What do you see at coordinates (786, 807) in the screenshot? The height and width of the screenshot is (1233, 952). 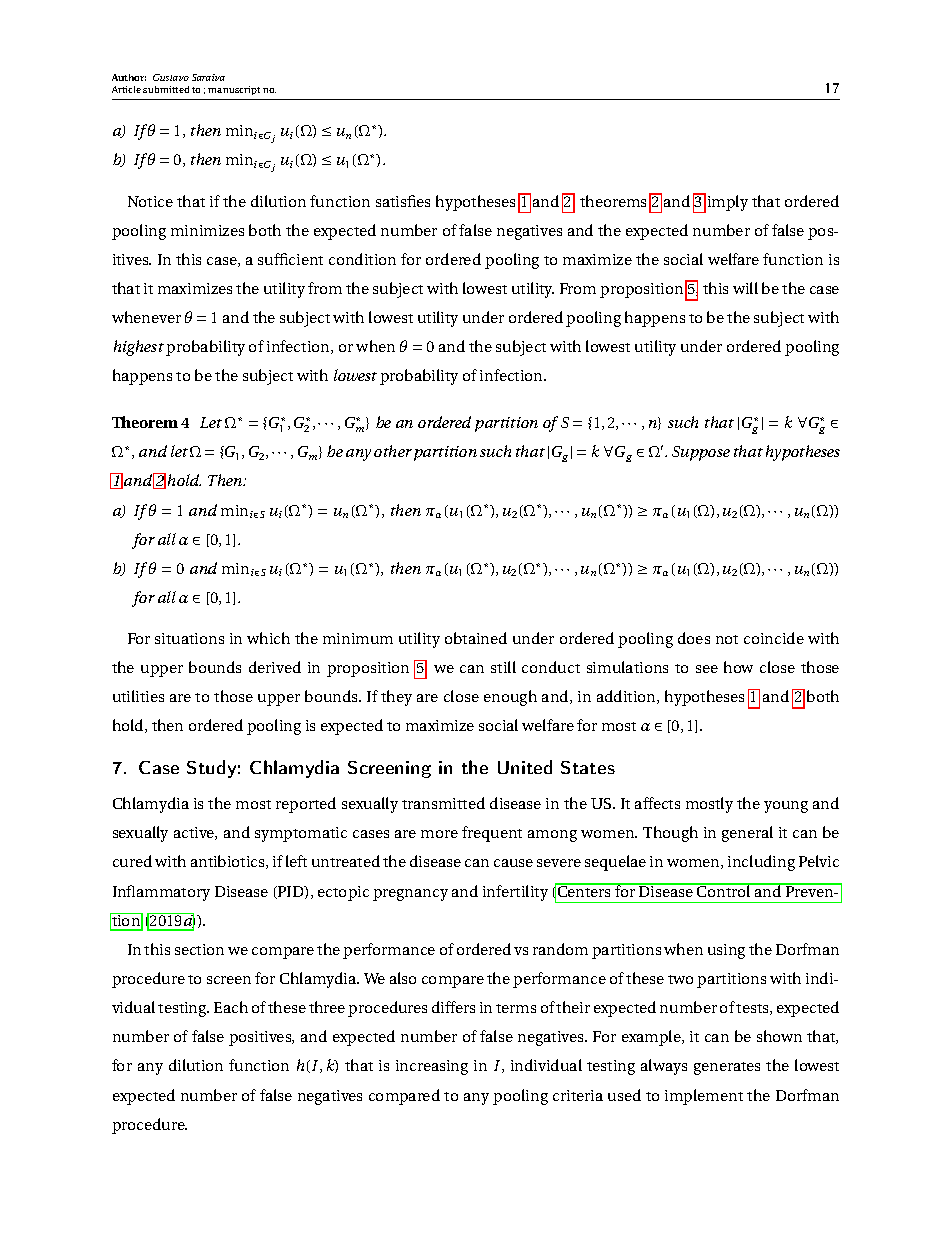 I see `young` at bounding box center [786, 807].
